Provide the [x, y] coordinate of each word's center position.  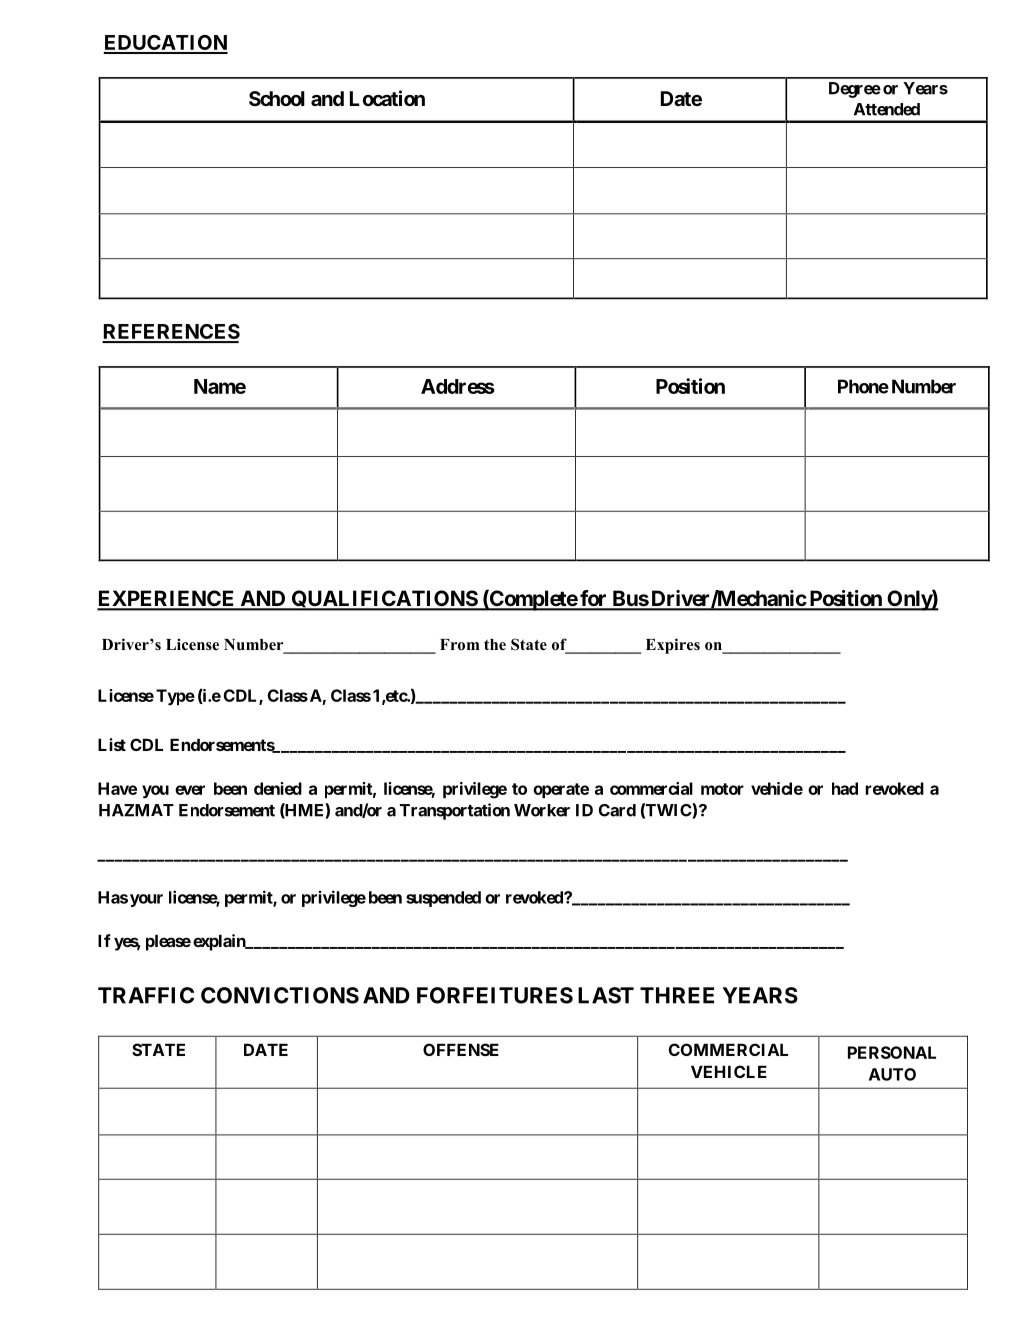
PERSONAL [892, 1052]
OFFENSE [461, 1049]
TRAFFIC [146, 995]
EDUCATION [165, 44]
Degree [855, 90]
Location [387, 98]
